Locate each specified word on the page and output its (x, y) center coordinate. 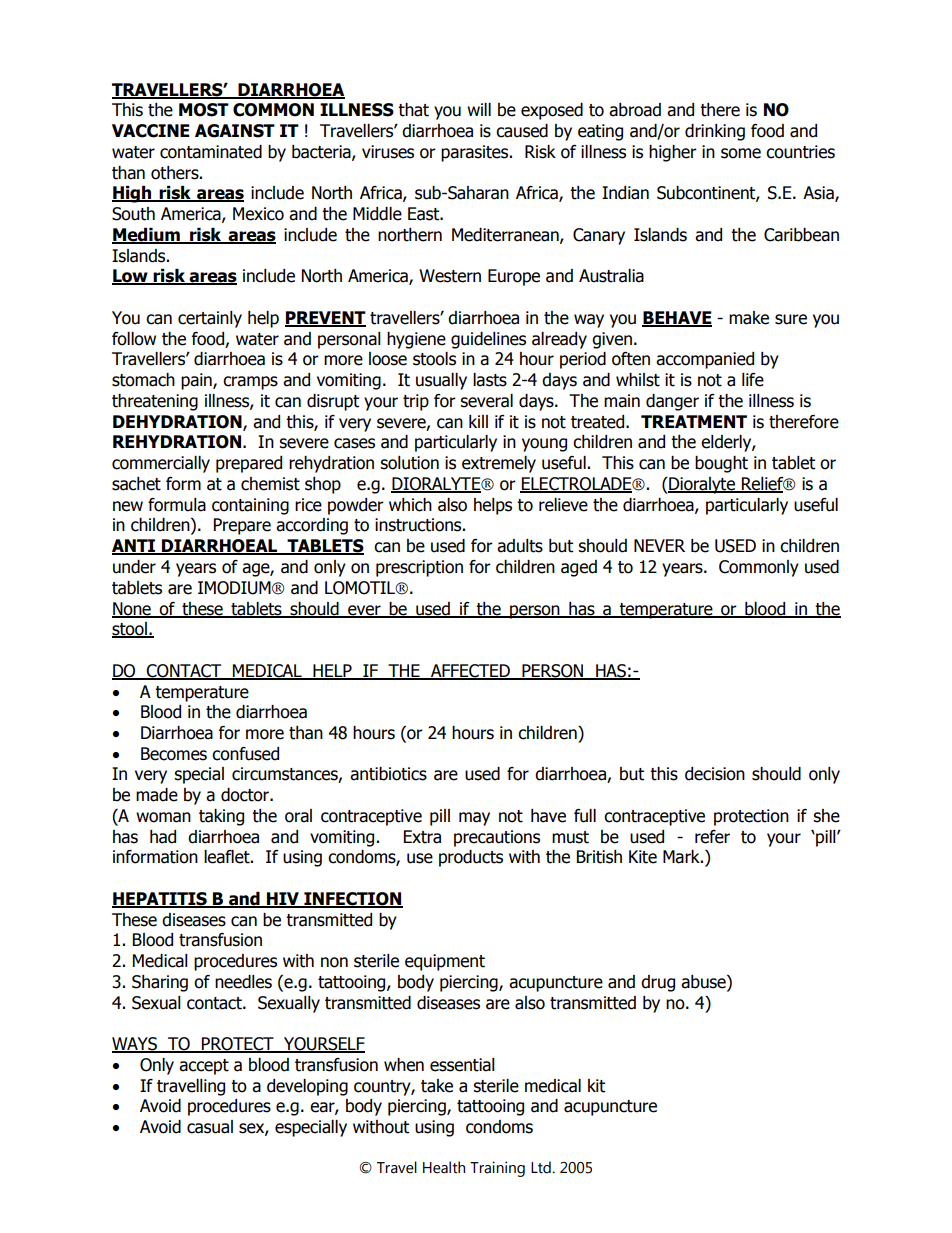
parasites (476, 153)
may (474, 819)
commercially (161, 464)
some (741, 153)
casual (210, 1127)
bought (721, 464)
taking (221, 817)
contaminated (211, 152)
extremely (499, 464)
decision (715, 774)
